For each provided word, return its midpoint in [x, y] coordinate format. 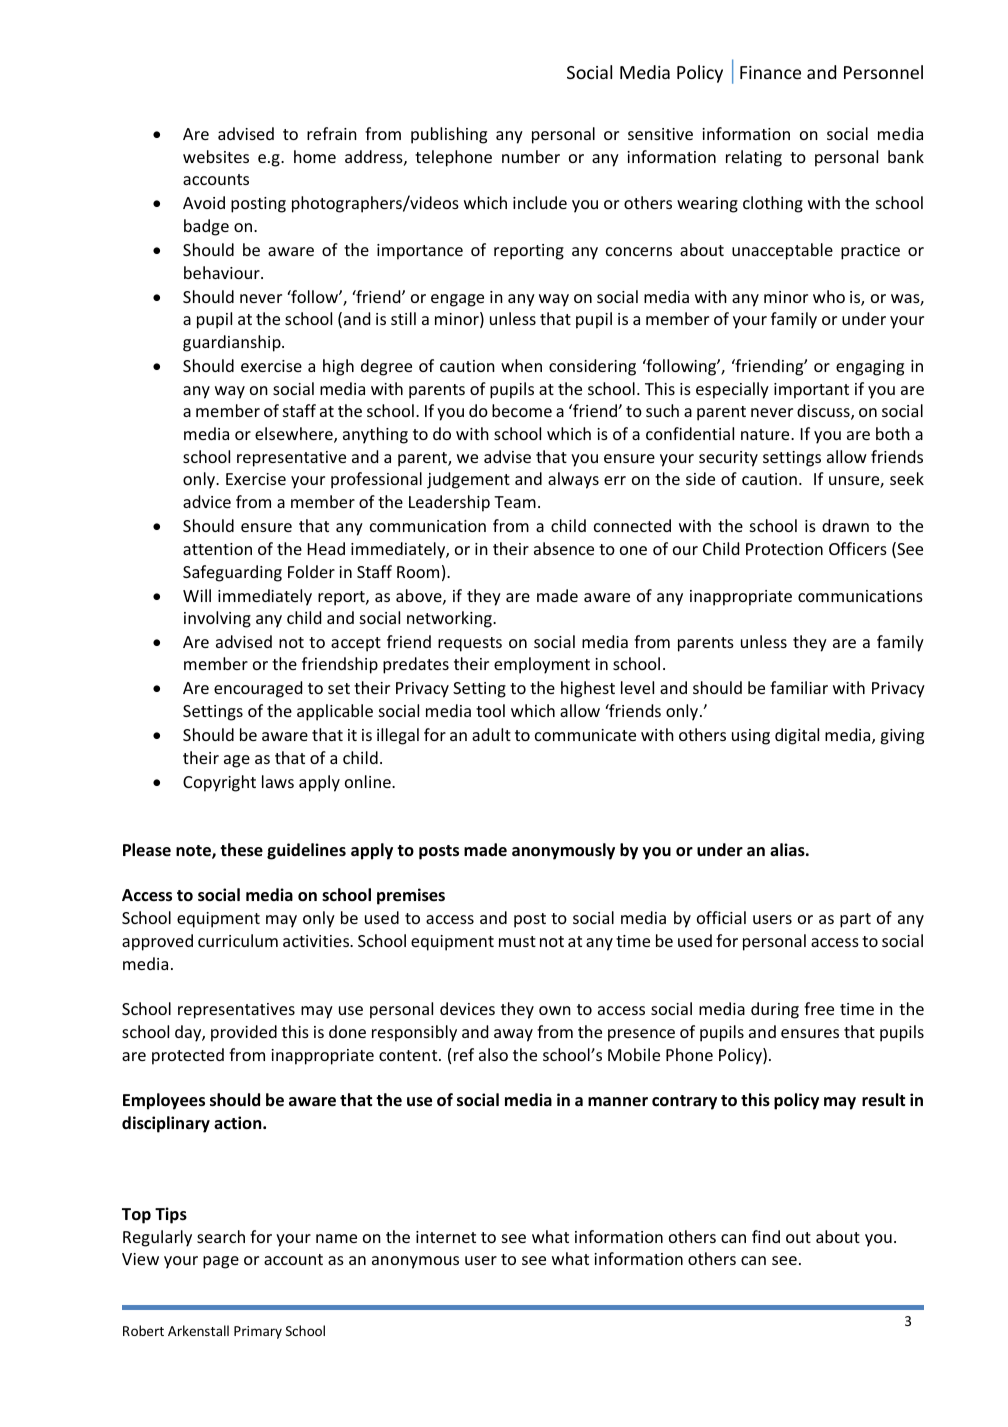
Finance [770, 72]
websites [216, 156]
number [531, 156]
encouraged [258, 689]
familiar [799, 687]
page [221, 1262]
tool [490, 710]
